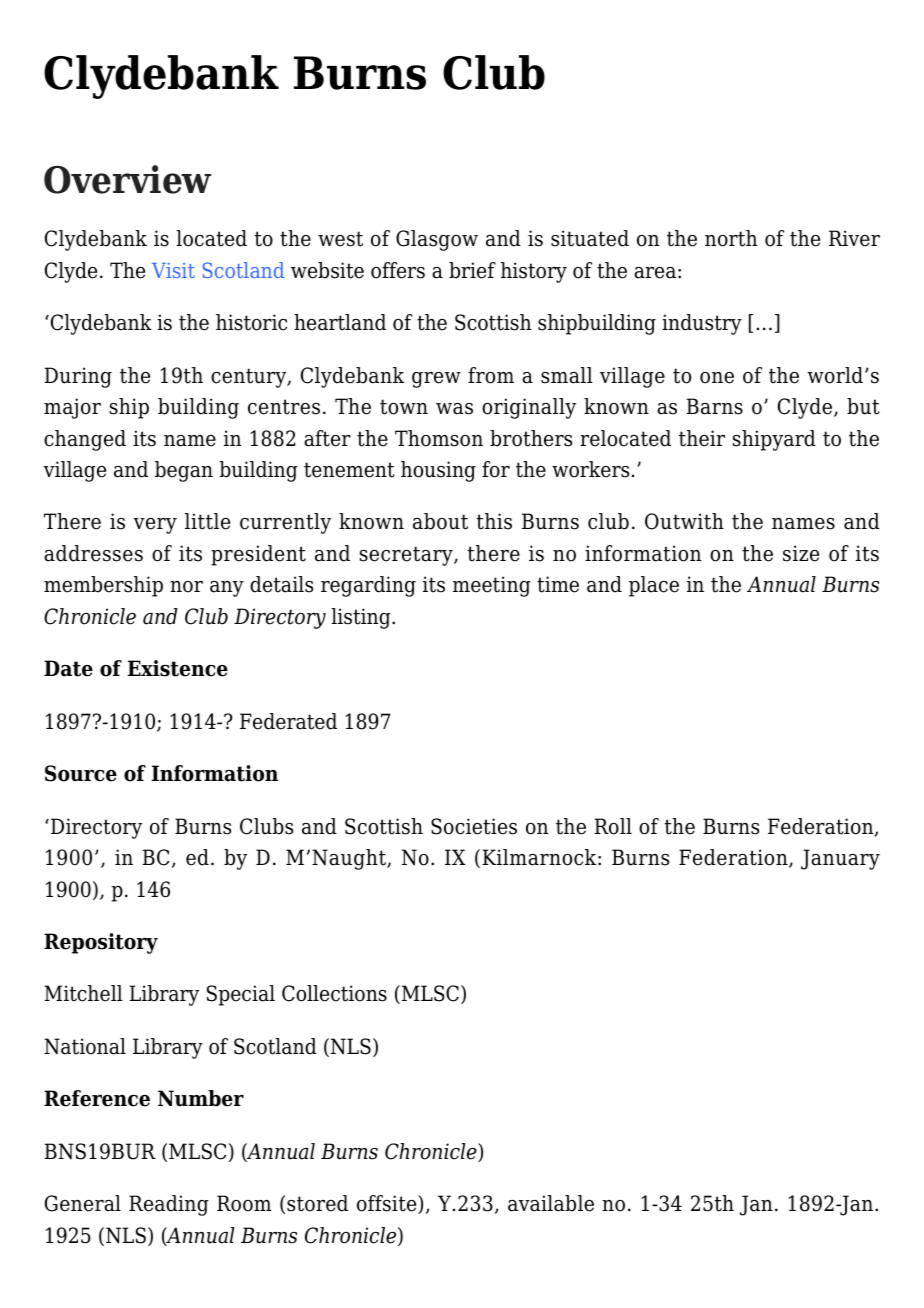 Image resolution: width=924 pixels, height=1308 pixels. I want to click on offsite, so click(388, 1204).
